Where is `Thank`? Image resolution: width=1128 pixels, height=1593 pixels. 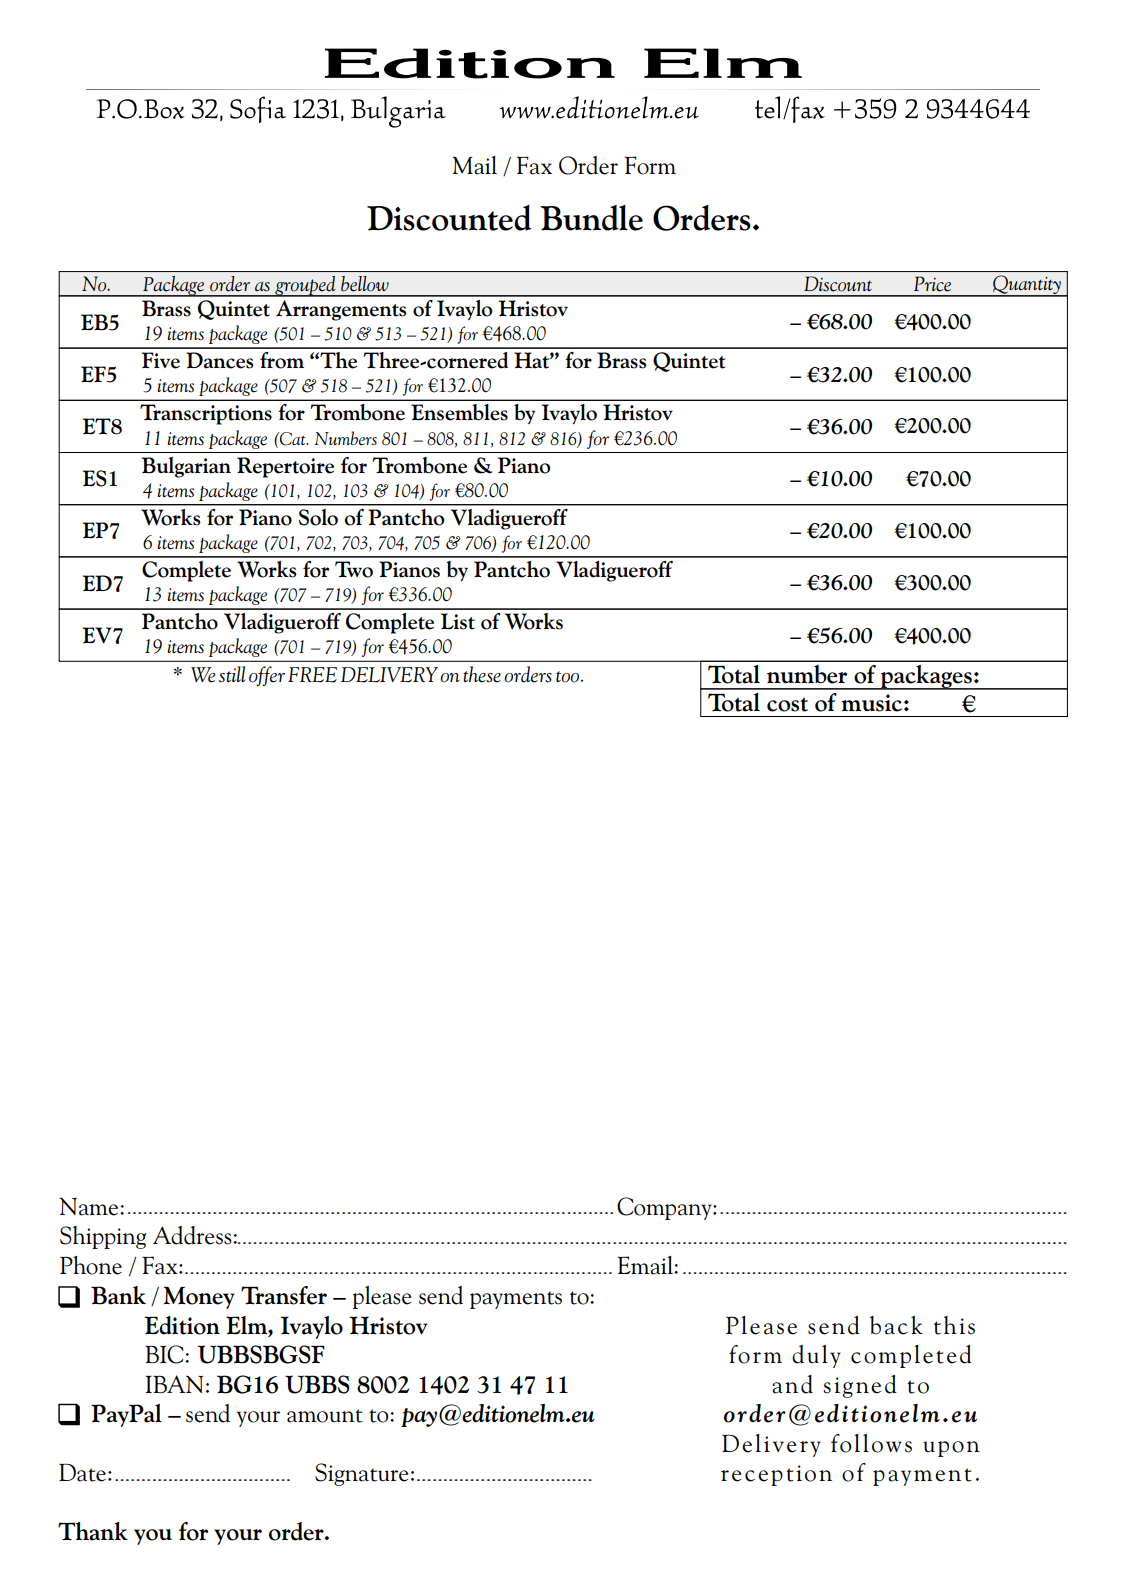 Thank is located at coordinates (93, 1531).
